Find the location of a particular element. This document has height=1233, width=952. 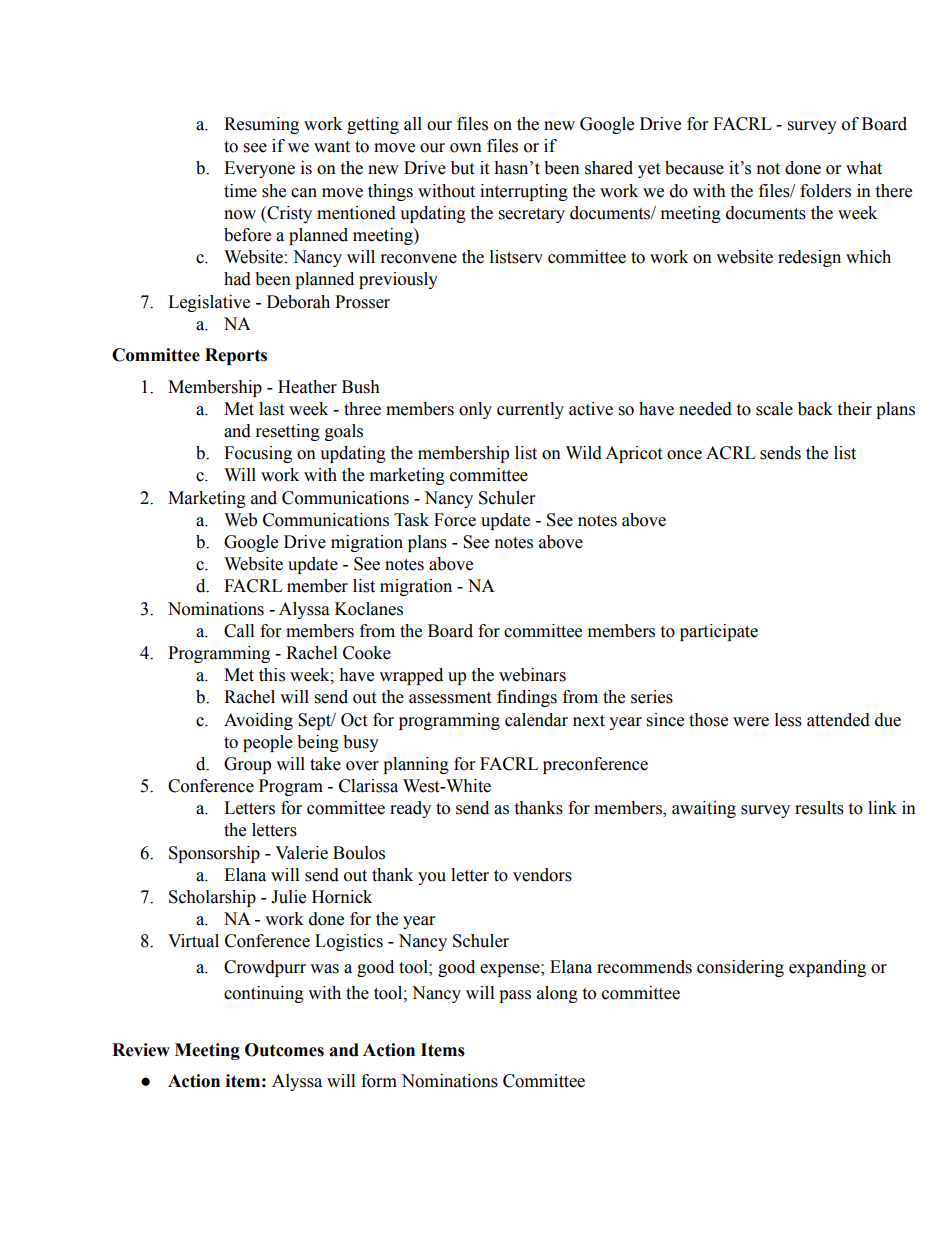

Outcomes is located at coordinates (284, 1050).
